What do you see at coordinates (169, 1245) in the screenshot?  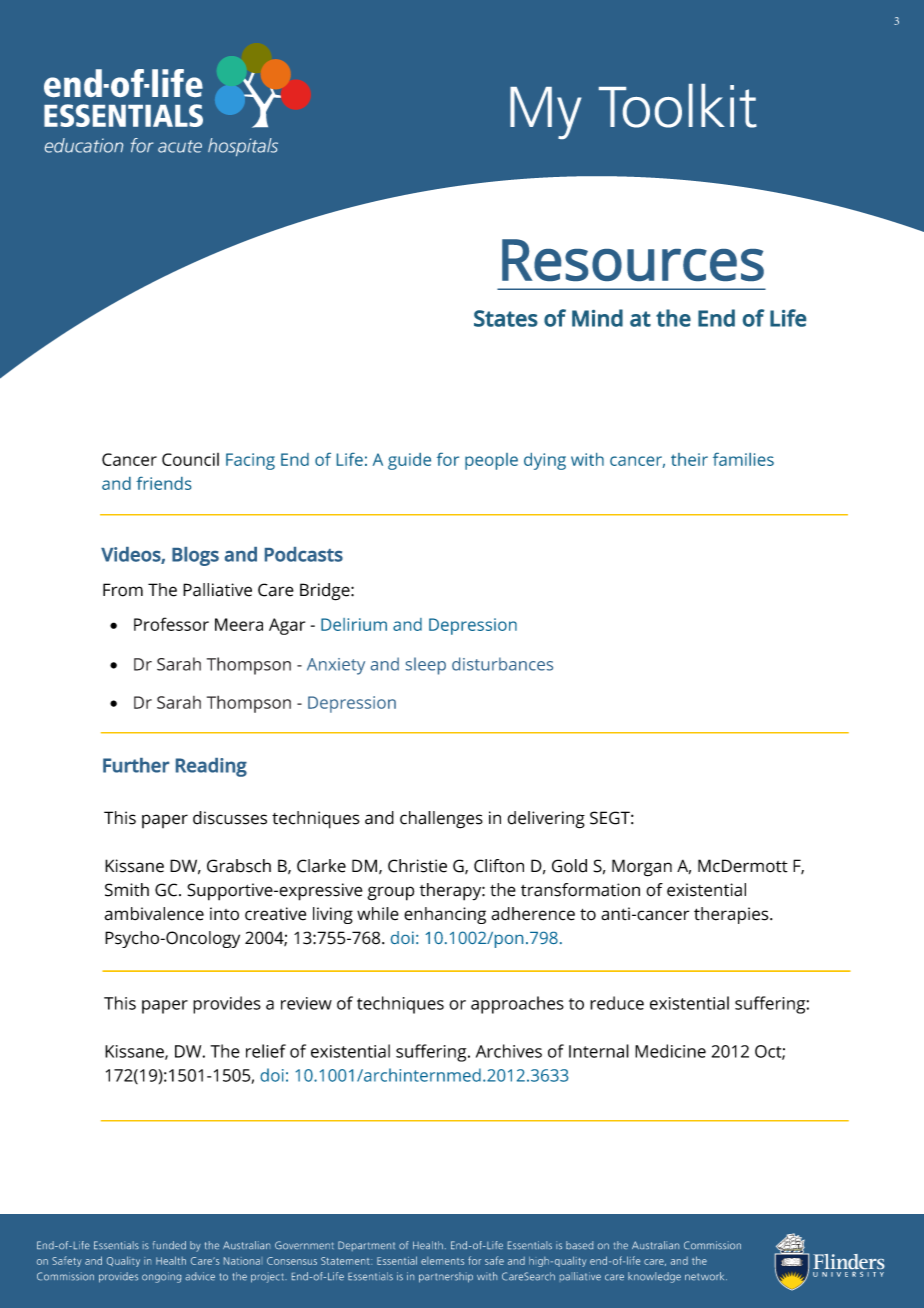 I see `funded` at bounding box center [169, 1245].
